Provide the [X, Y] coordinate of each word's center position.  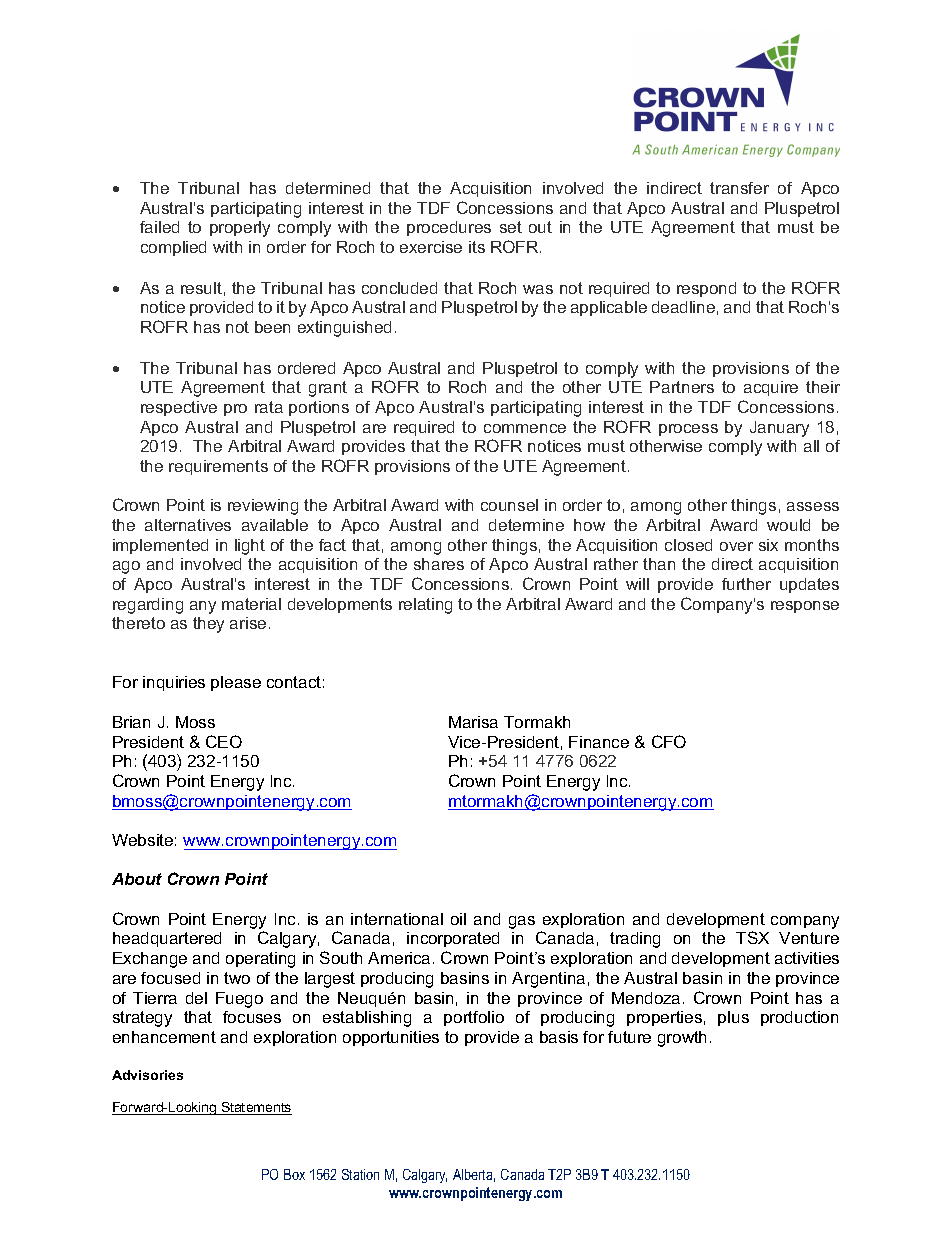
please [236, 683]
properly [240, 229]
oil [458, 919]
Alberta [474, 1175]
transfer [739, 188]
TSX [752, 937]
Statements [256, 1108]
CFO [669, 741]
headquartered [167, 939]
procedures [449, 228]
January [779, 429]
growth [682, 1039]
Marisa [473, 722]
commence [525, 428]
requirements [218, 467]
